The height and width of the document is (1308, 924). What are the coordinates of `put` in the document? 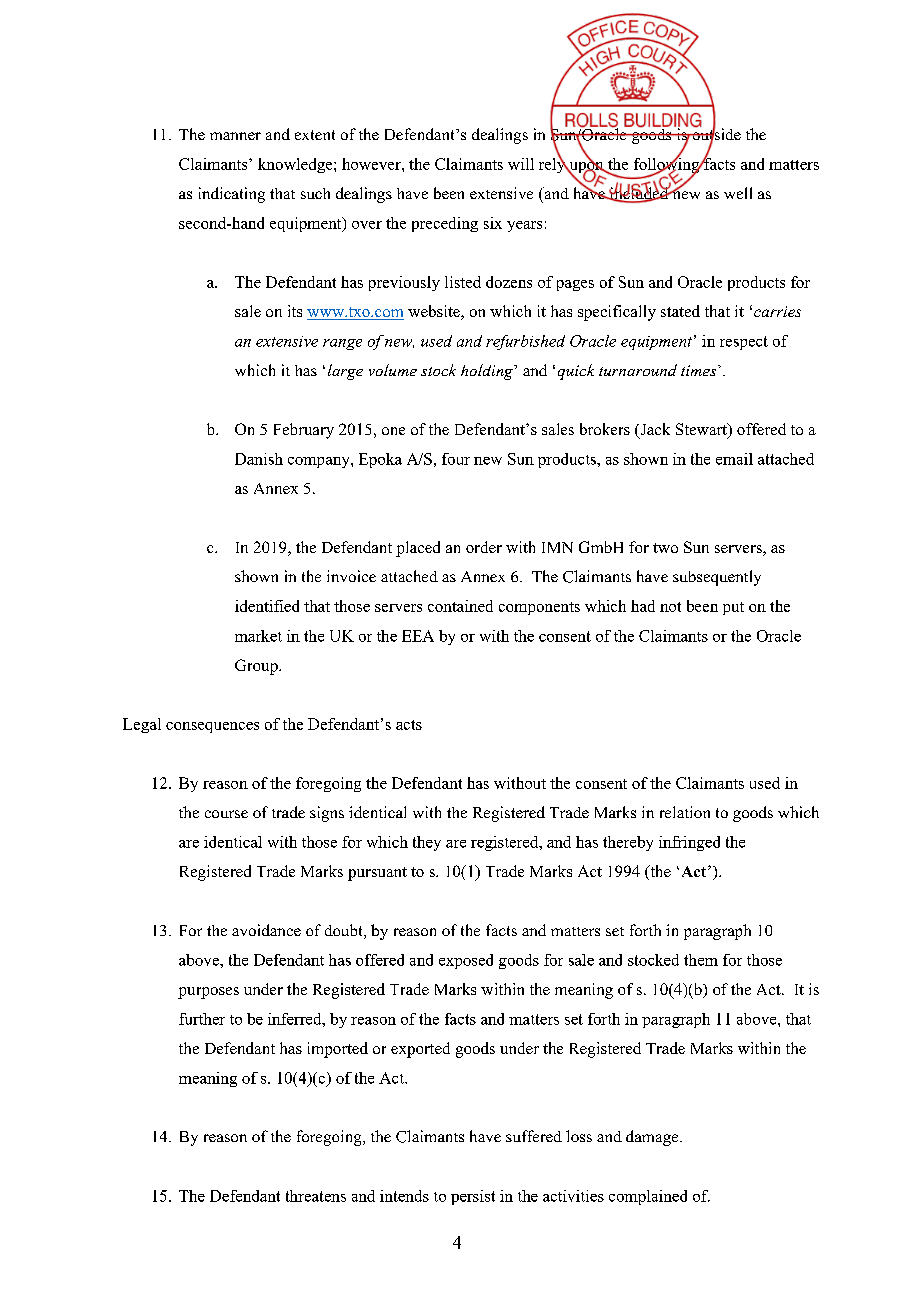 It's located at (733, 608).
